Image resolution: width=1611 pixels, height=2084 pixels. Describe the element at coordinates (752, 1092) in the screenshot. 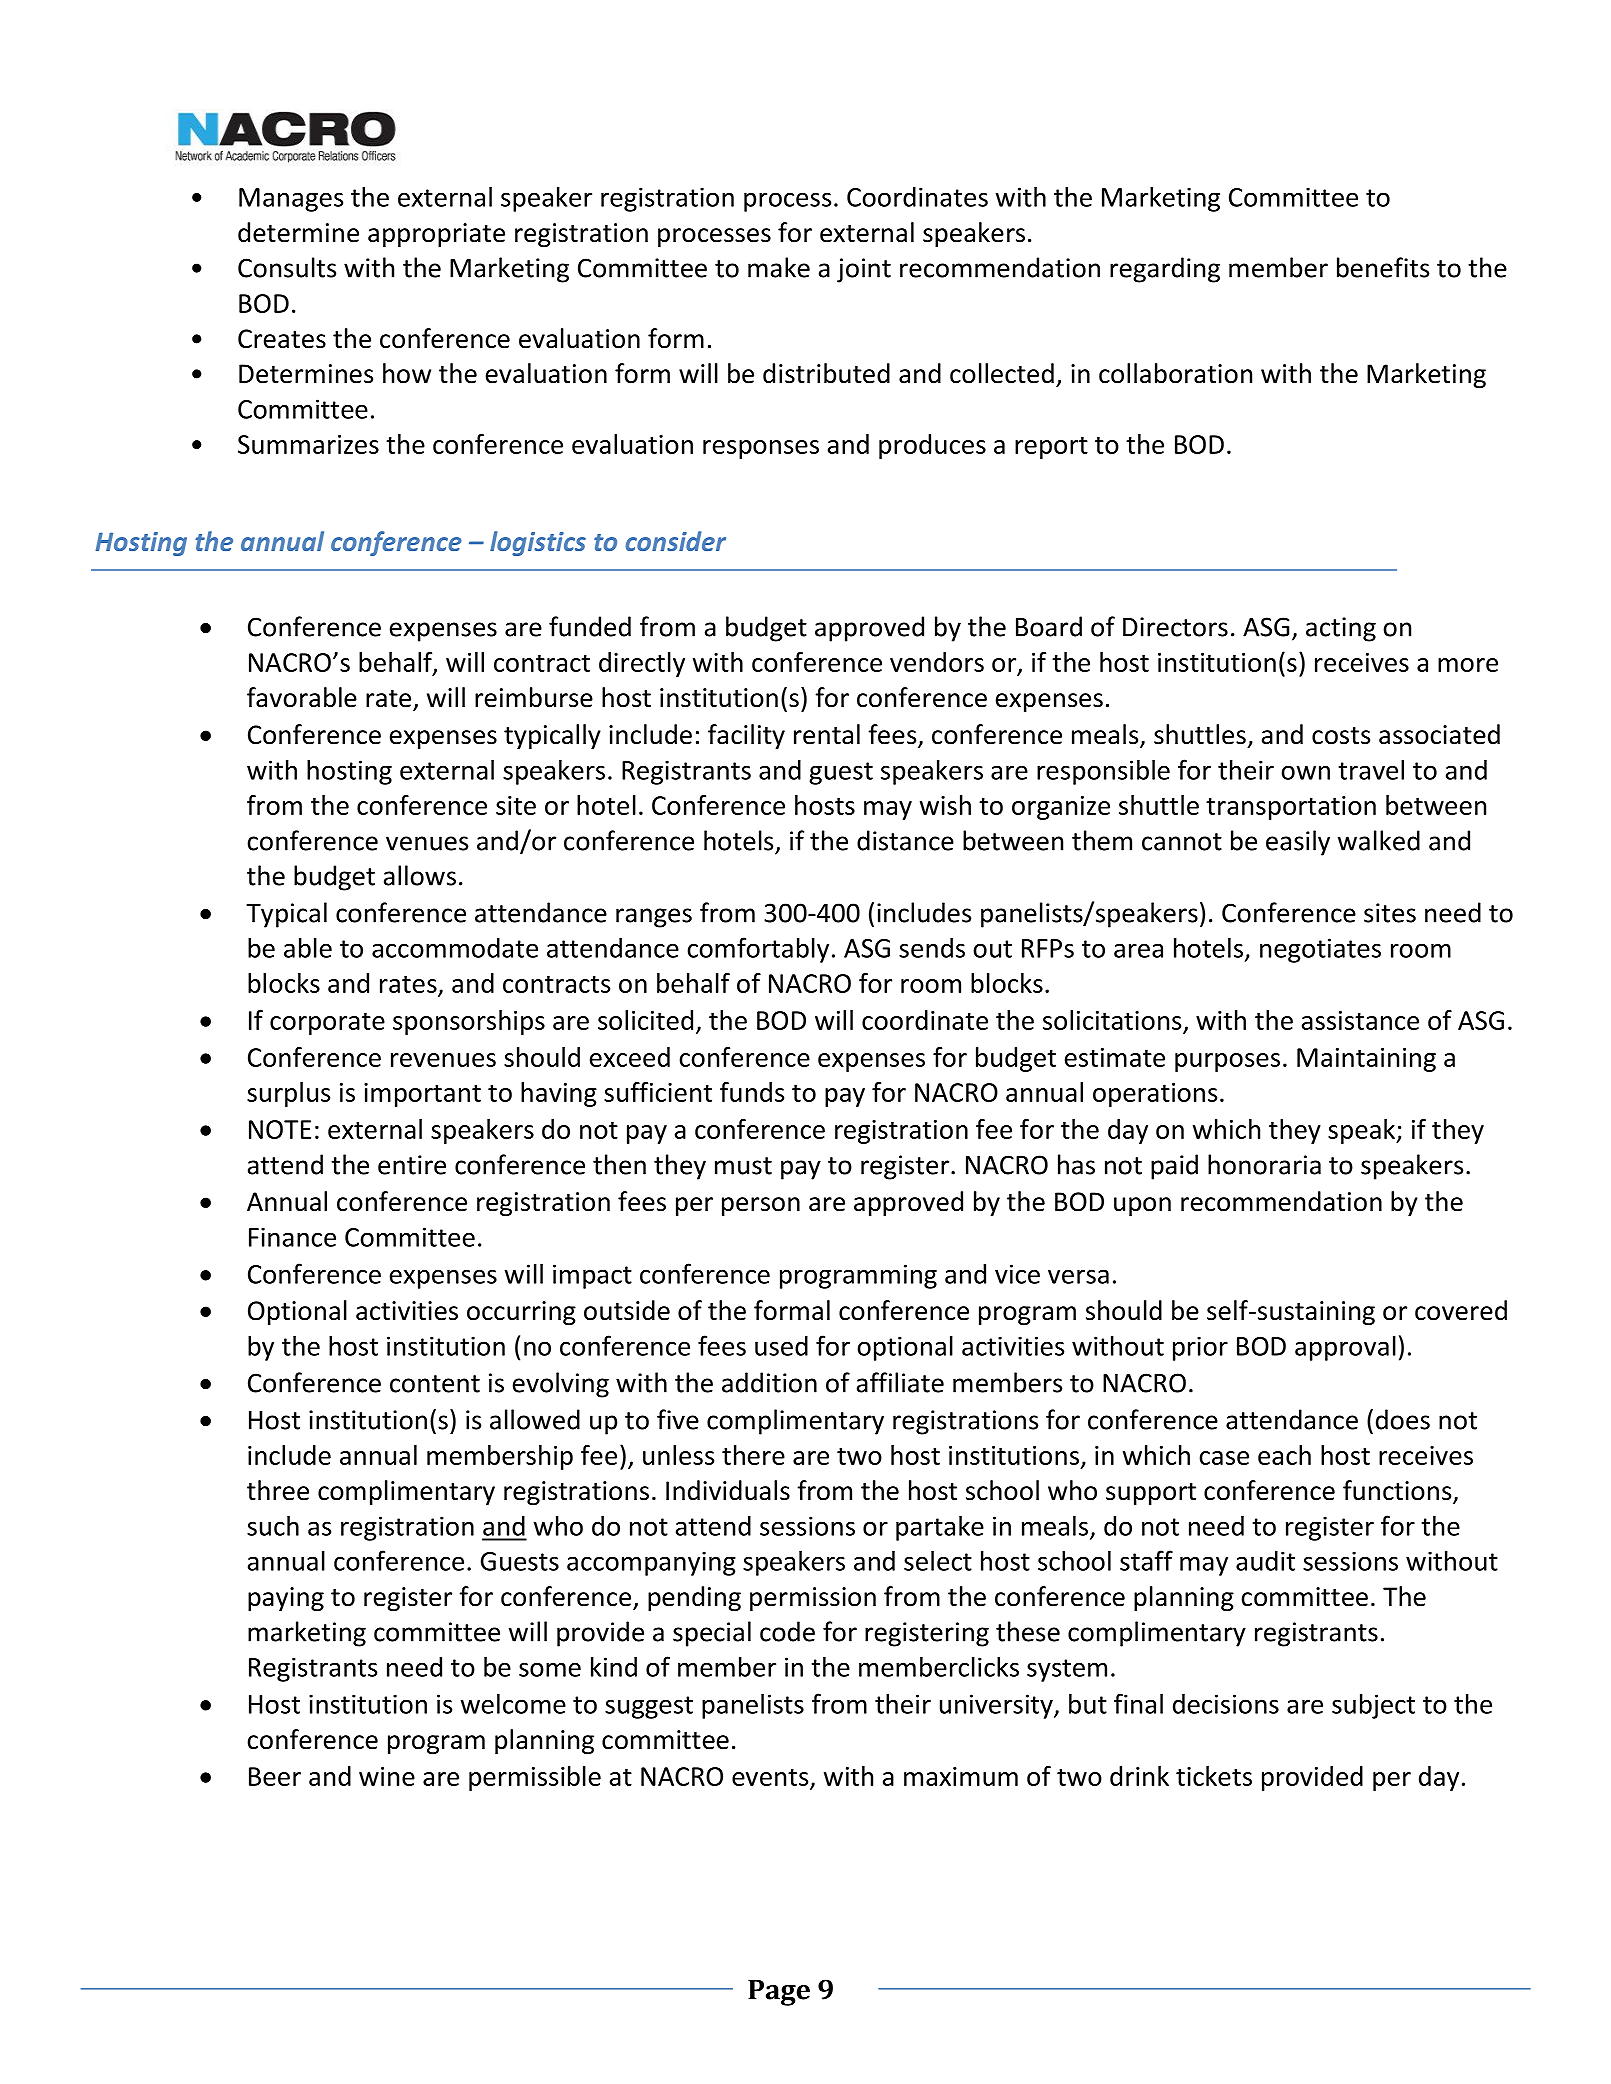

I see `funds` at that location.
